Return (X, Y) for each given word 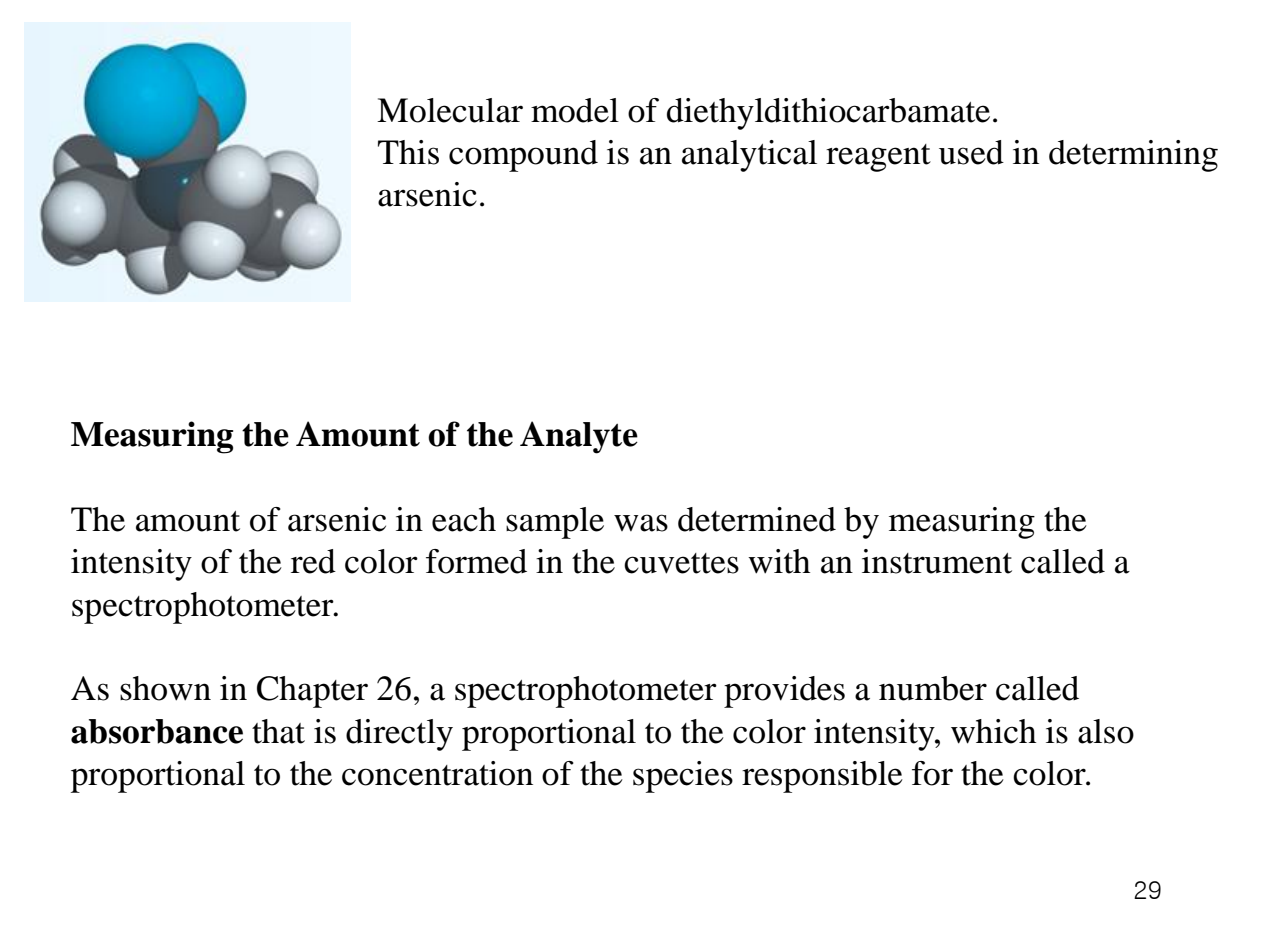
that (278, 731)
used (971, 152)
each (464, 519)
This (408, 152)
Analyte (579, 437)
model (575, 110)
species (683, 777)
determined (757, 519)
